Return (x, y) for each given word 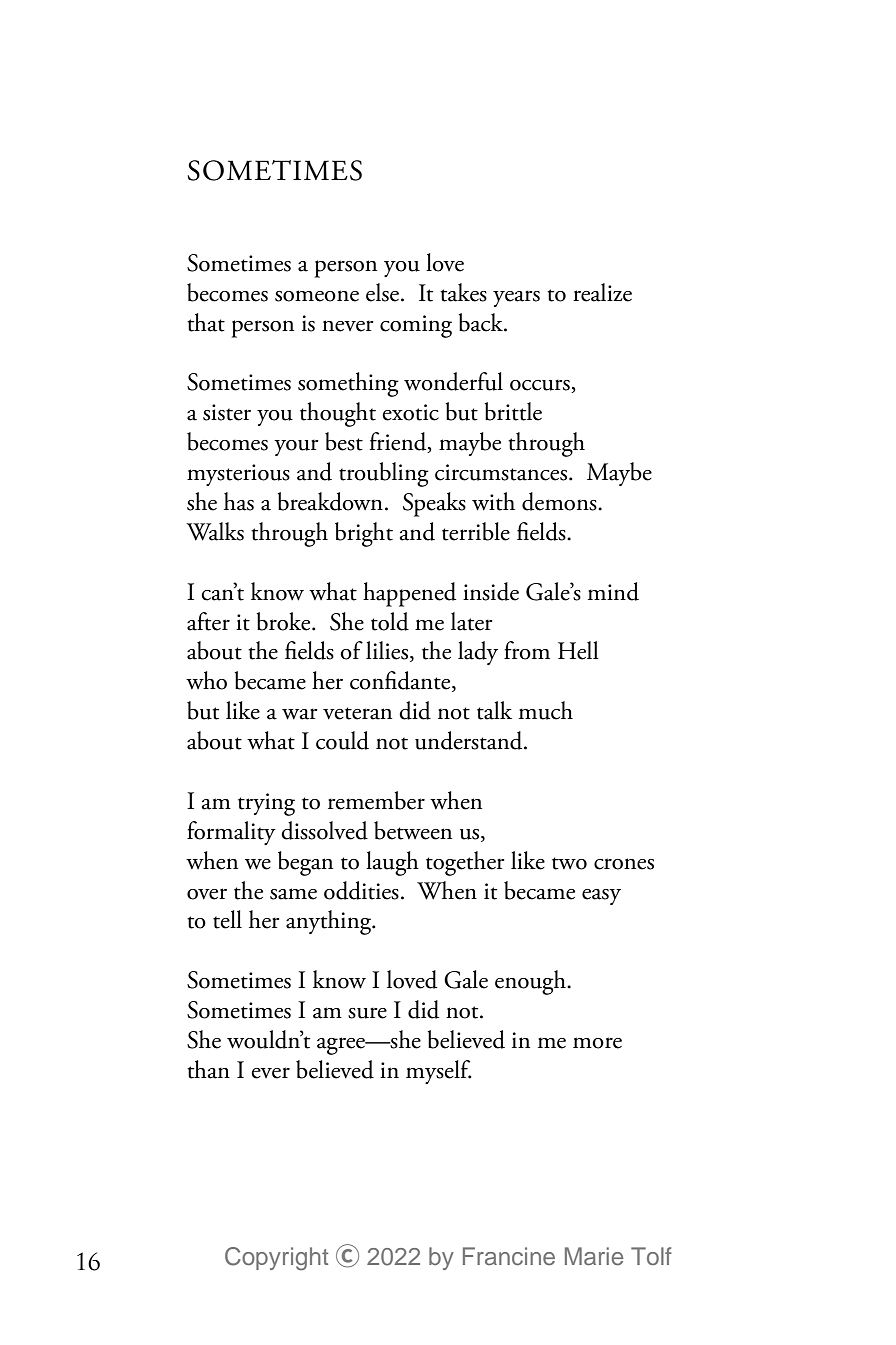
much (546, 710)
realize (602, 292)
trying (266, 804)
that (206, 322)
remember (376, 800)
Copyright (276, 1259)
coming (416, 326)
